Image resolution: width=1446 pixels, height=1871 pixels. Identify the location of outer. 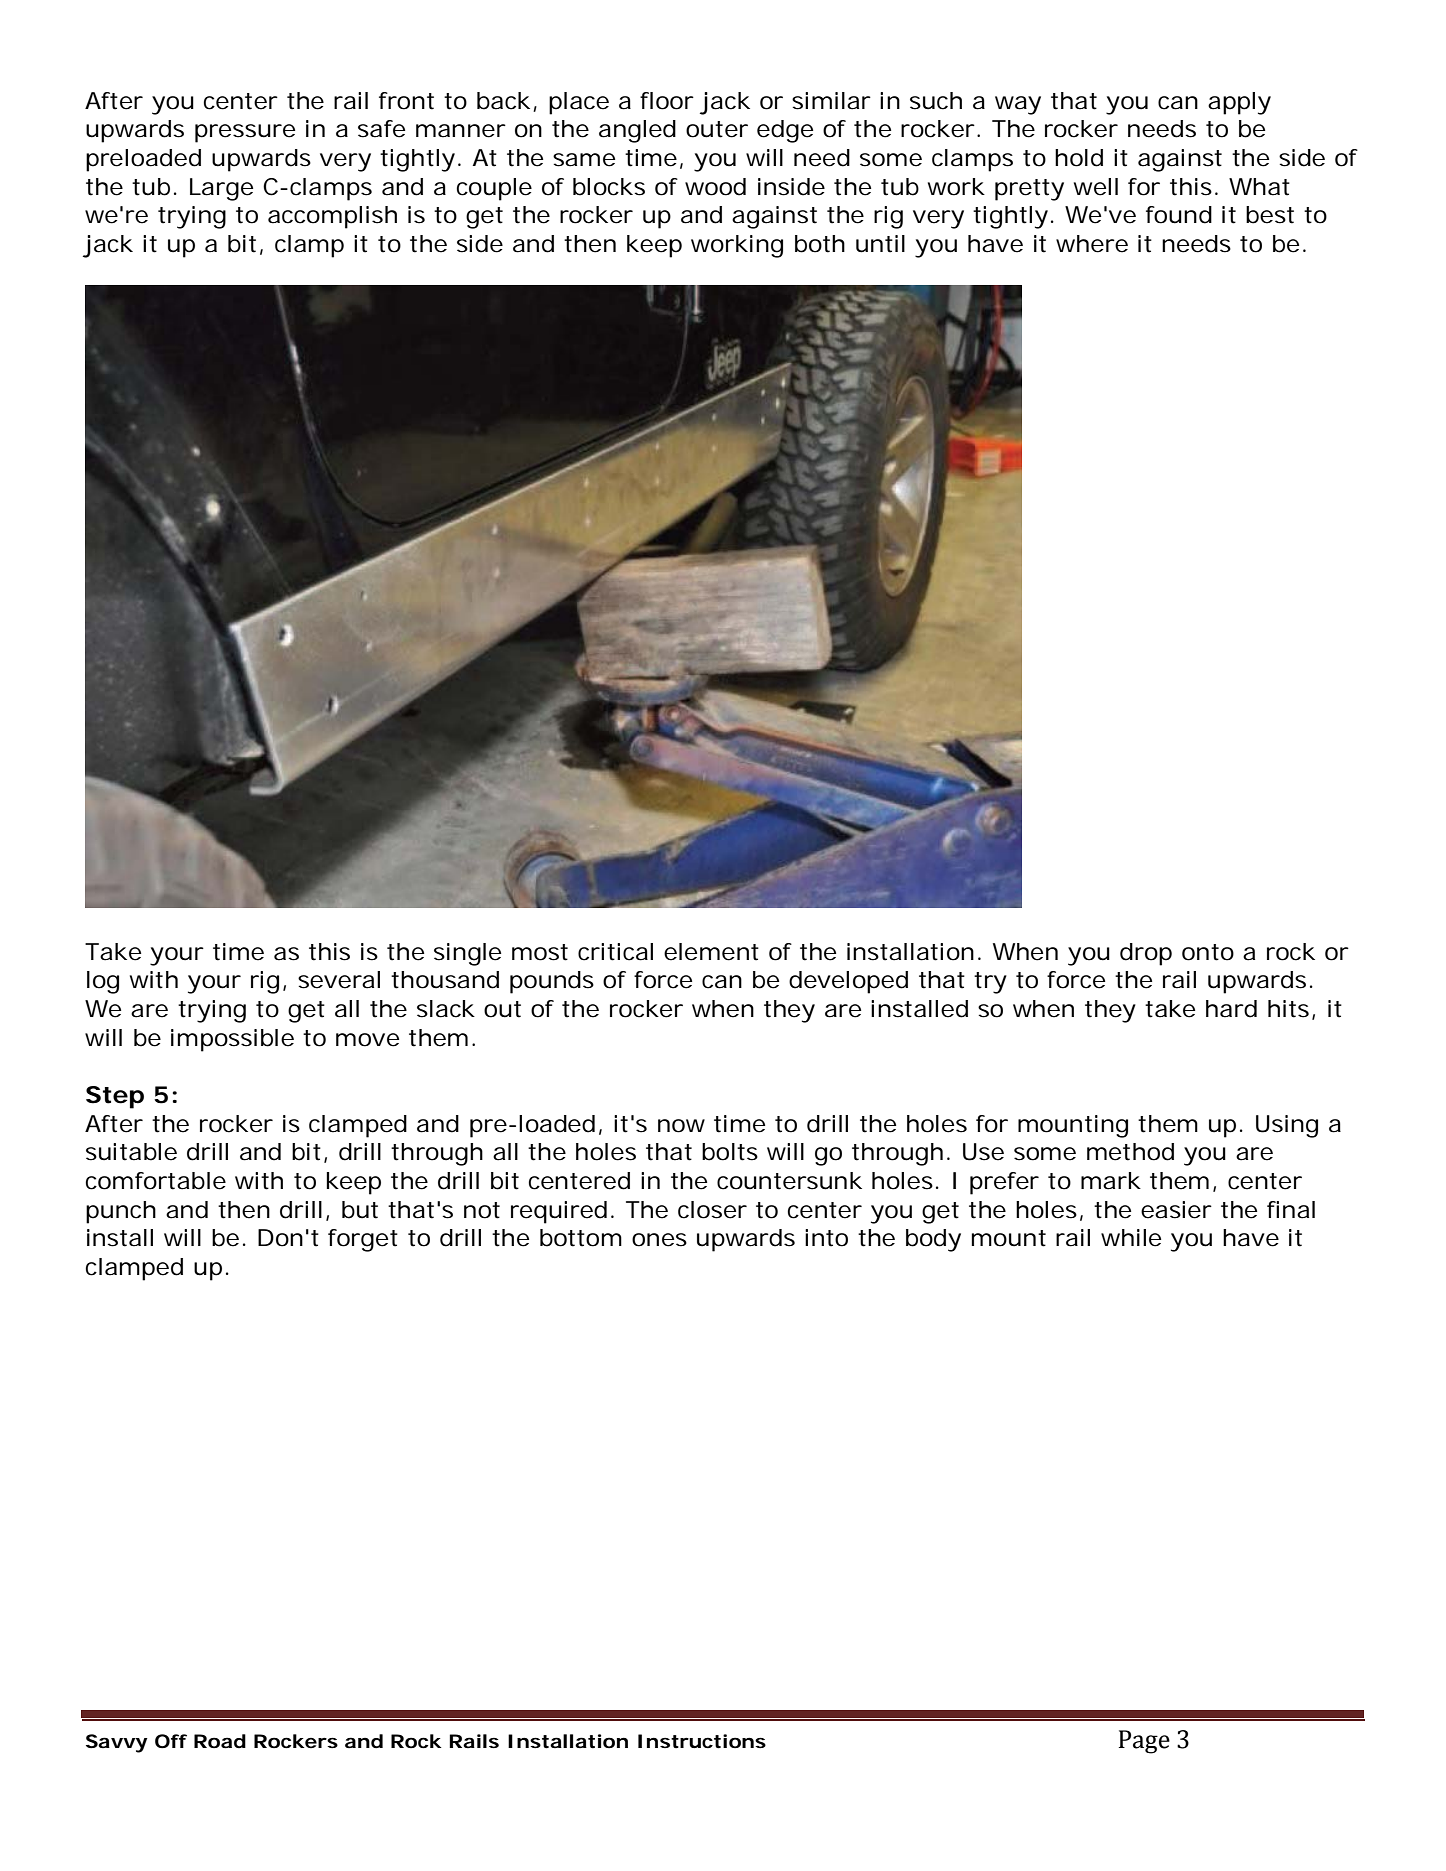
(717, 129).
